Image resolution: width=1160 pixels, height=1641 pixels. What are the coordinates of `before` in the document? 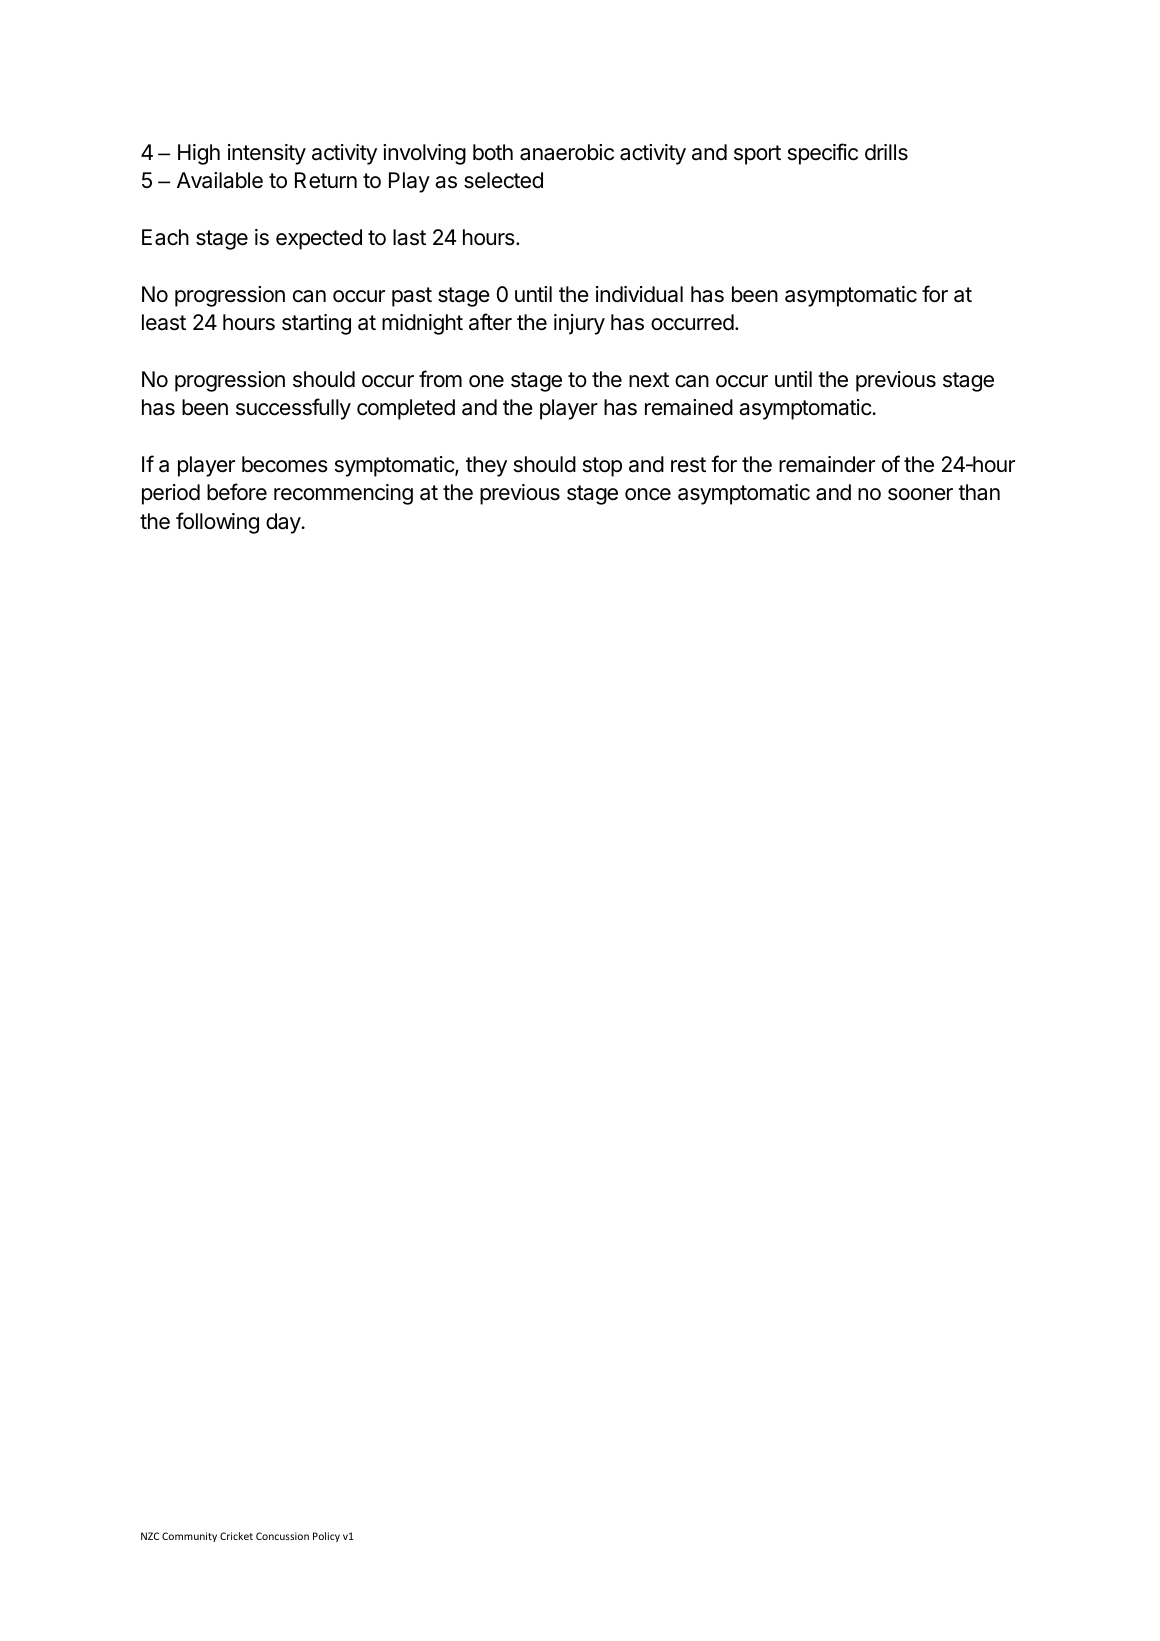 It's located at (237, 492).
